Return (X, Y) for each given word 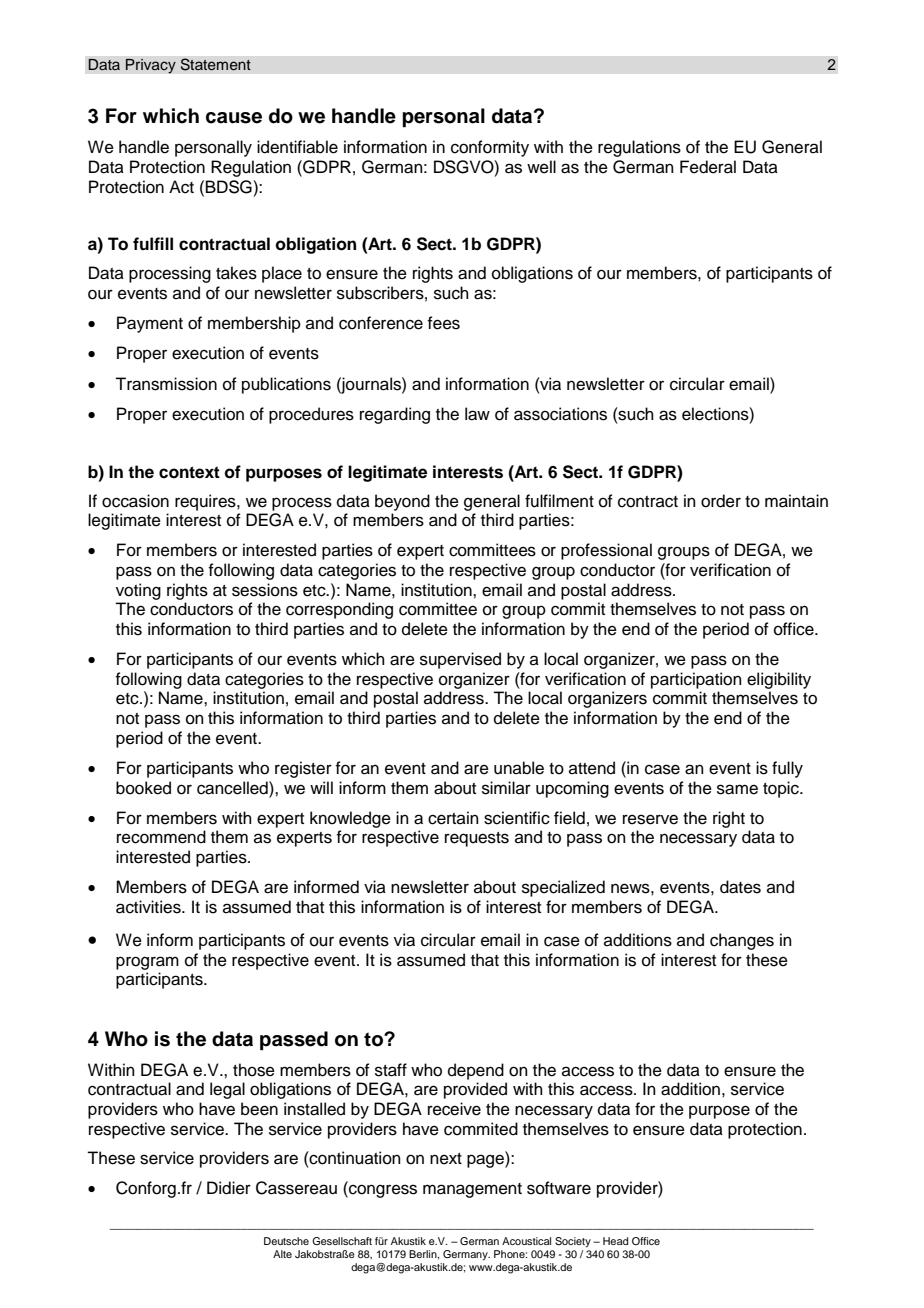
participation (696, 680)
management (472, 1190)
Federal (708, 167)
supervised (460, 660)
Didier (229, 1188)
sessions (265, 590)
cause (234, 118)
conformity (490, 148)
